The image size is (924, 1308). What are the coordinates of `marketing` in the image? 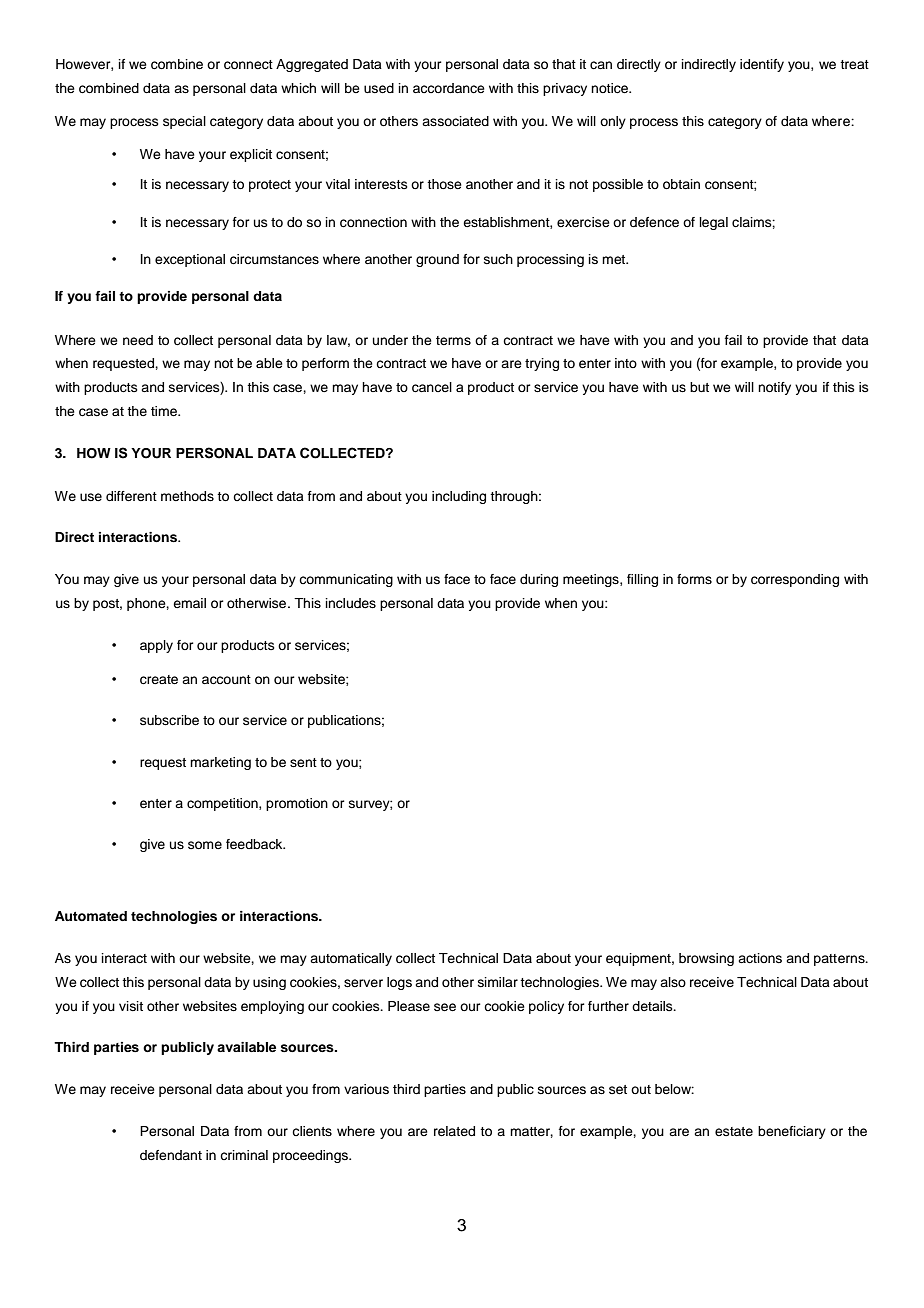 It's located at (220, 763).
